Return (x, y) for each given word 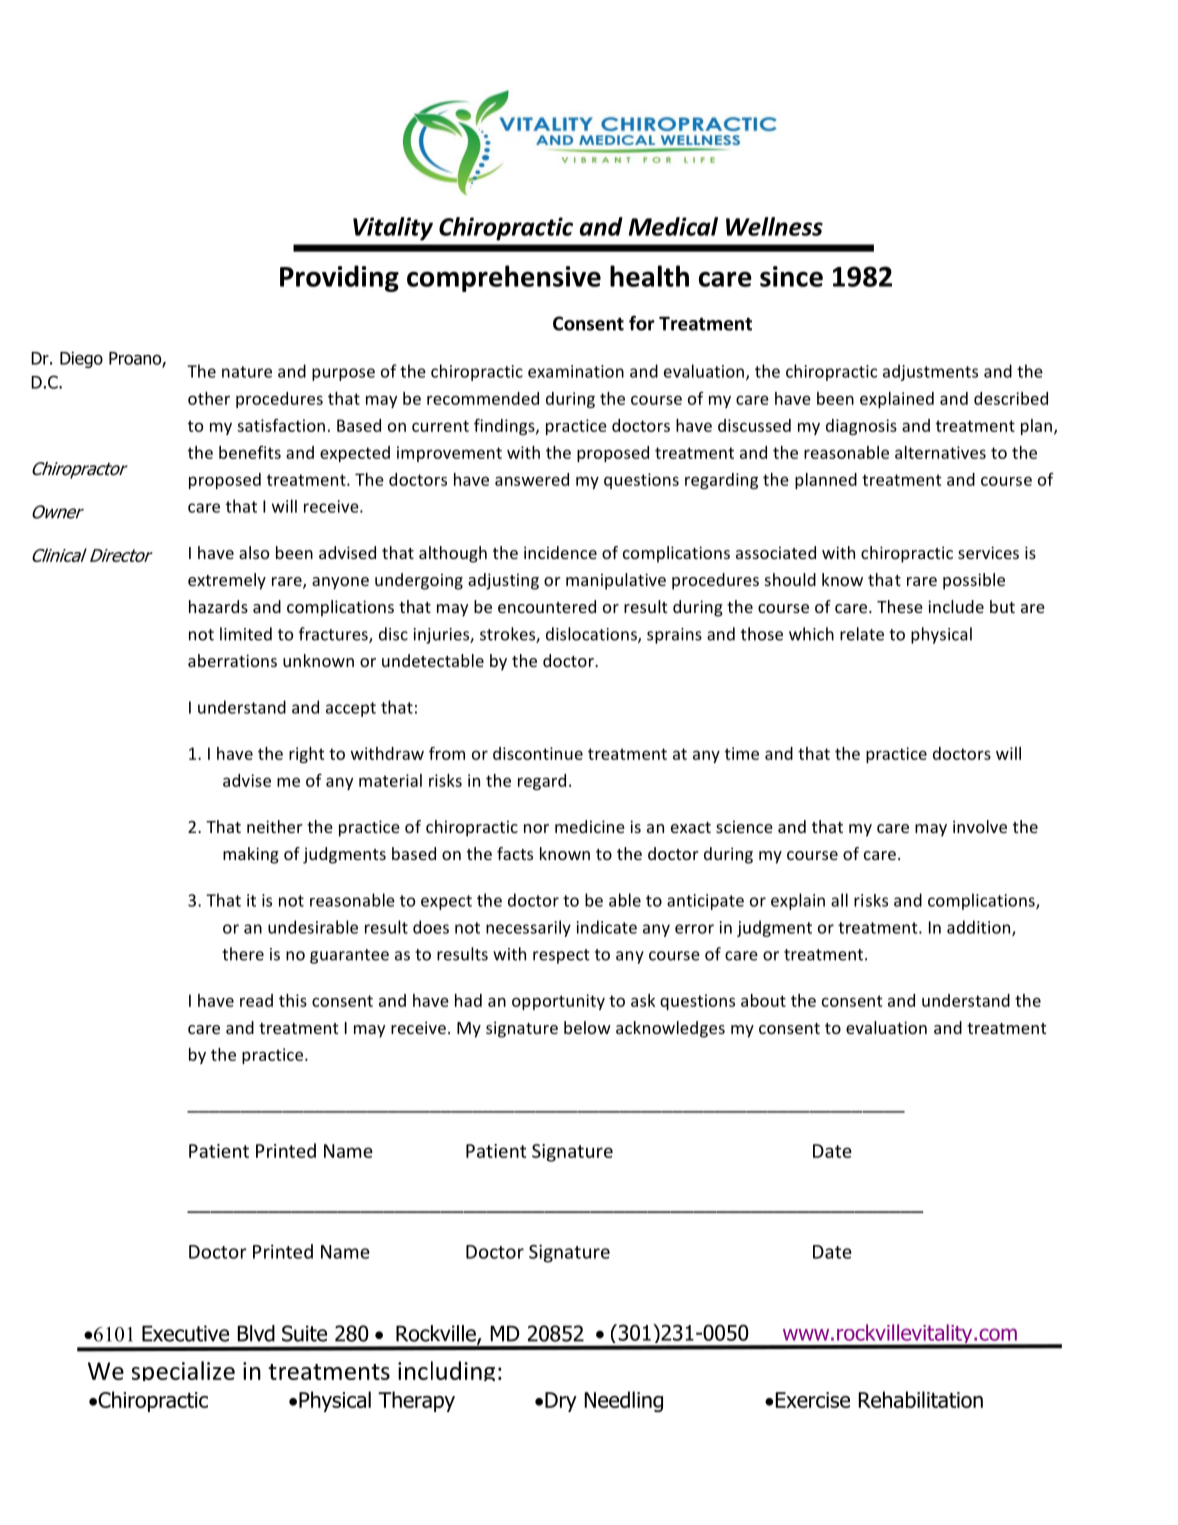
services (988, 552)
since (791, 276)
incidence (560, 552)
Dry (561, 1402)
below (587, 1027)
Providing (339, 278)
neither (275, 826)
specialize (183, 1371)
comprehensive (504, 278)
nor (536, 828)
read (256, 1000)
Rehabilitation (921, 1399)
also (254, 552)
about (763, 1000)
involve (980, 826)
